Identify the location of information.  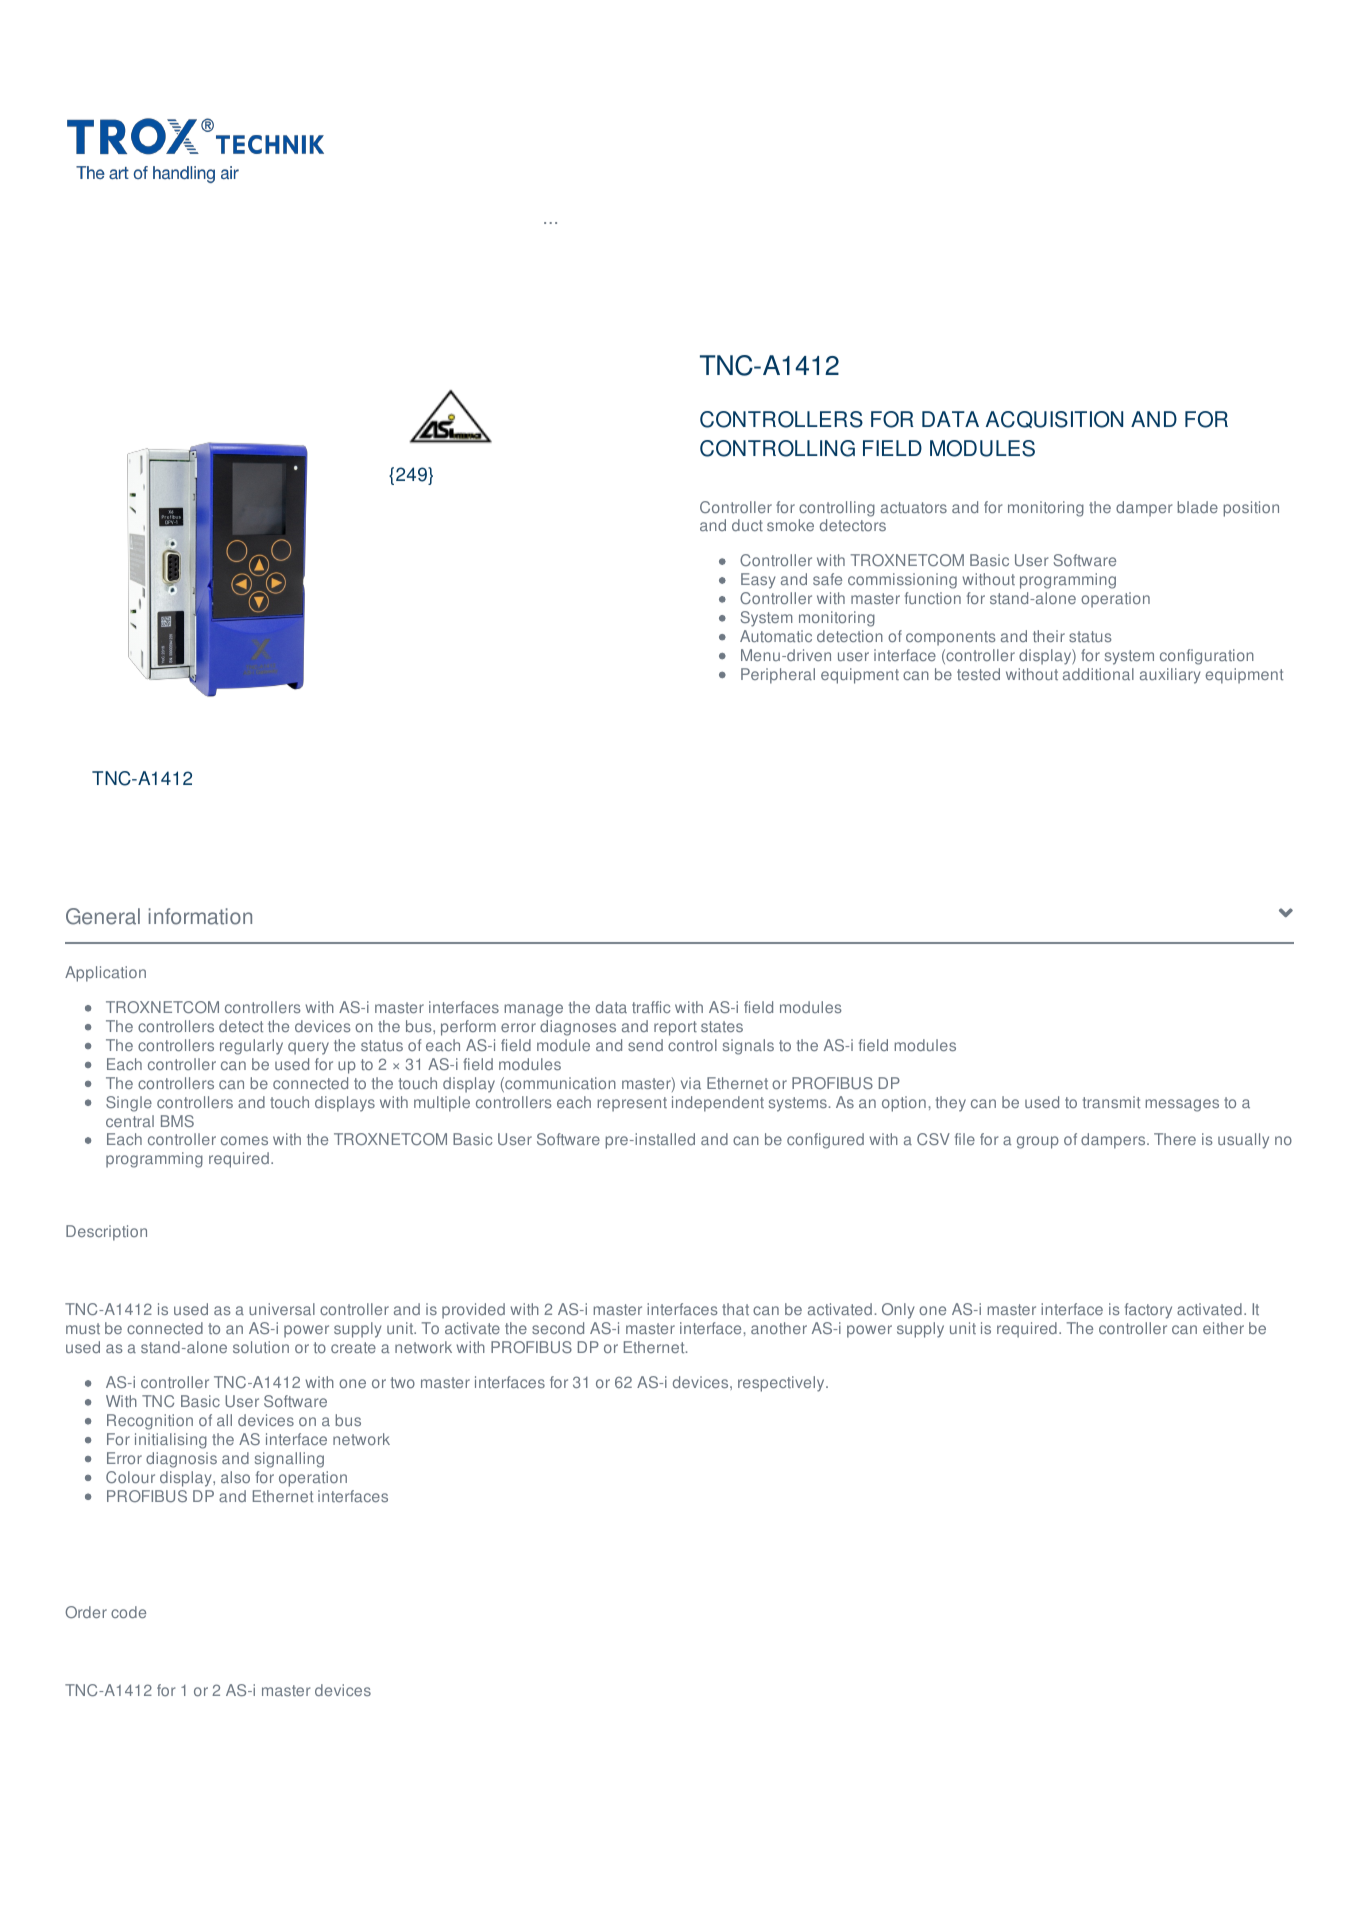
(200, 916).
